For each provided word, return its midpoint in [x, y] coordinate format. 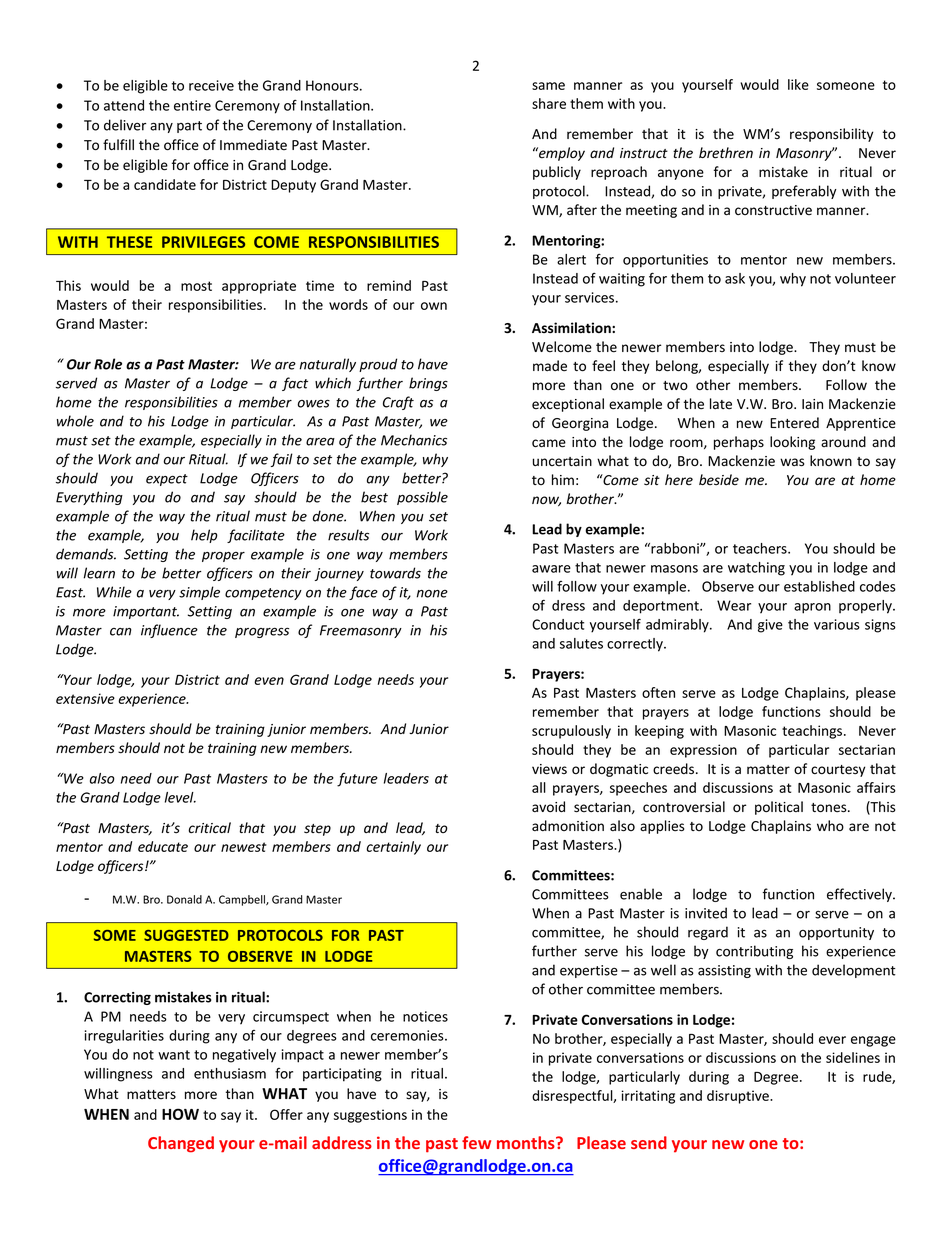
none [432, 594]
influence [169, 631]
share [549, 103]
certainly [393, 848]
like [798, 84]
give [770, 626]
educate [163, 846]
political [779, 808]
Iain [812, 404]
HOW [180, 1114]
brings [428, 384]
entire [192, 105]
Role [108, 364]
